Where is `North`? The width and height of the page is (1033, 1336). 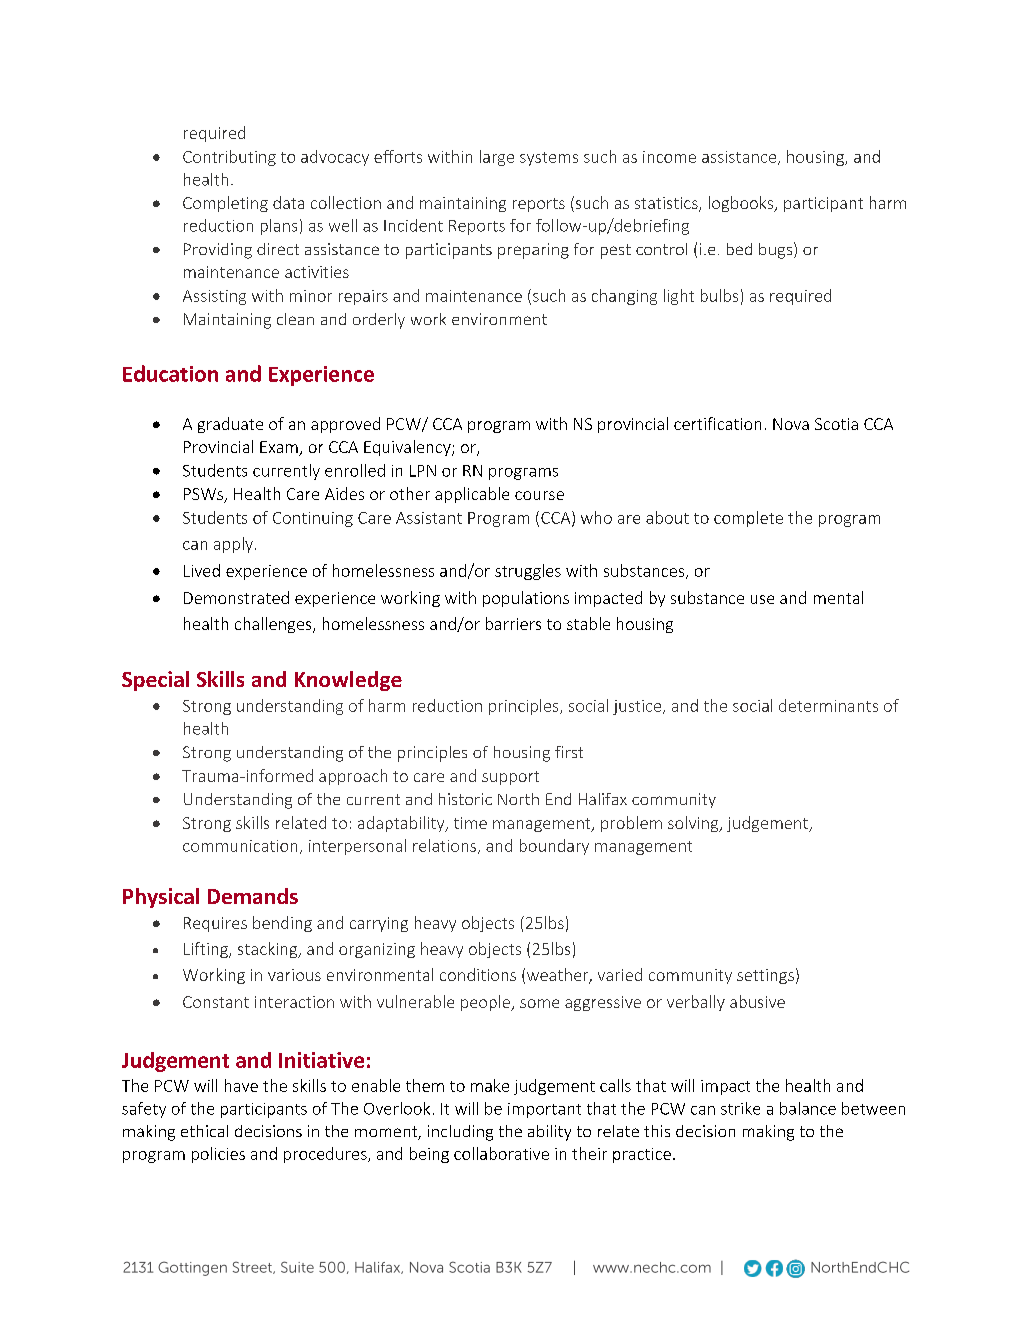
North is located at coordinates (518, 799).
